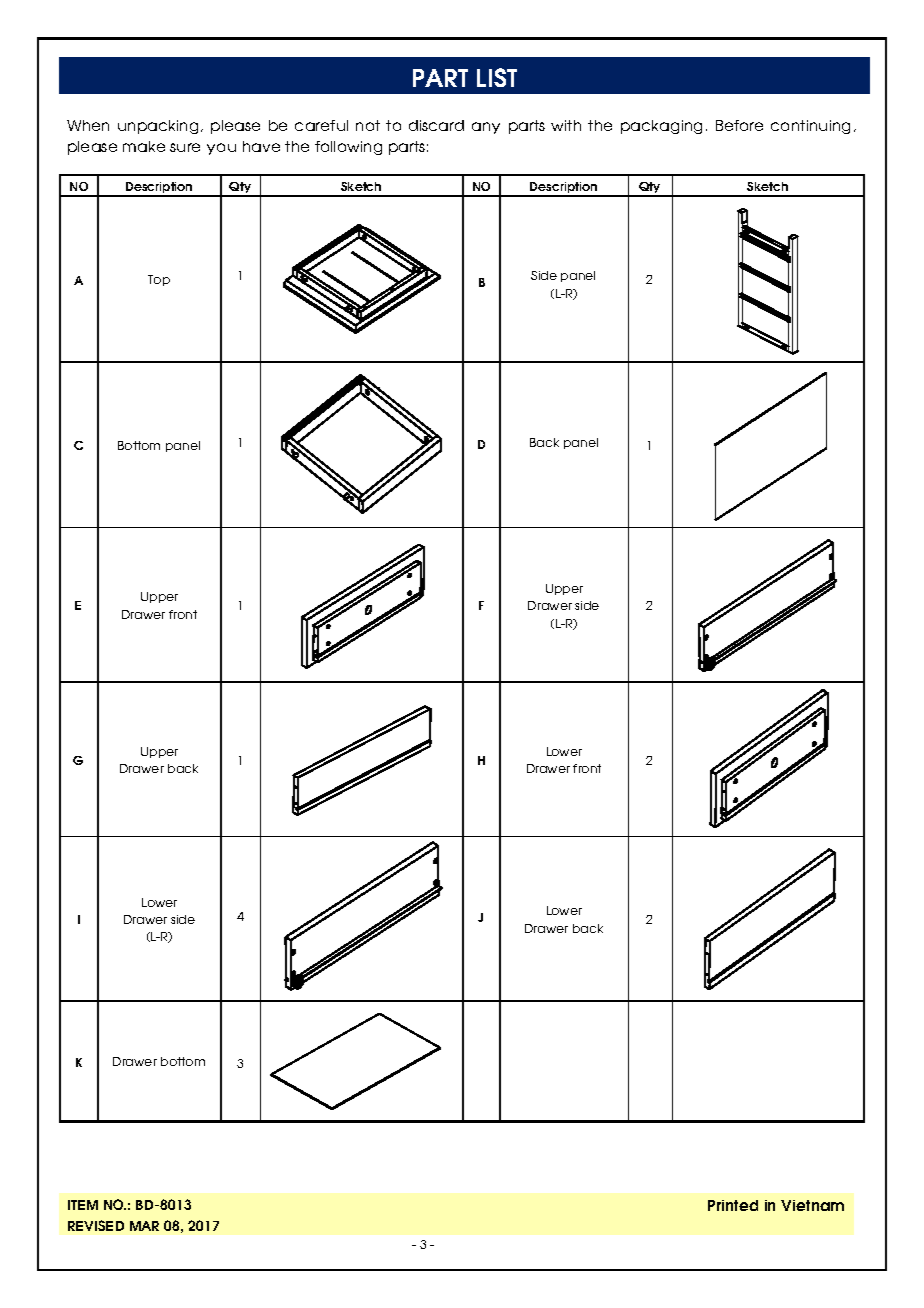 Image resolution: width=924 pixels, height=1308 pixels. Describe the element at coordinates (83, 1205) in the image. I see `ITEM` at that location.
